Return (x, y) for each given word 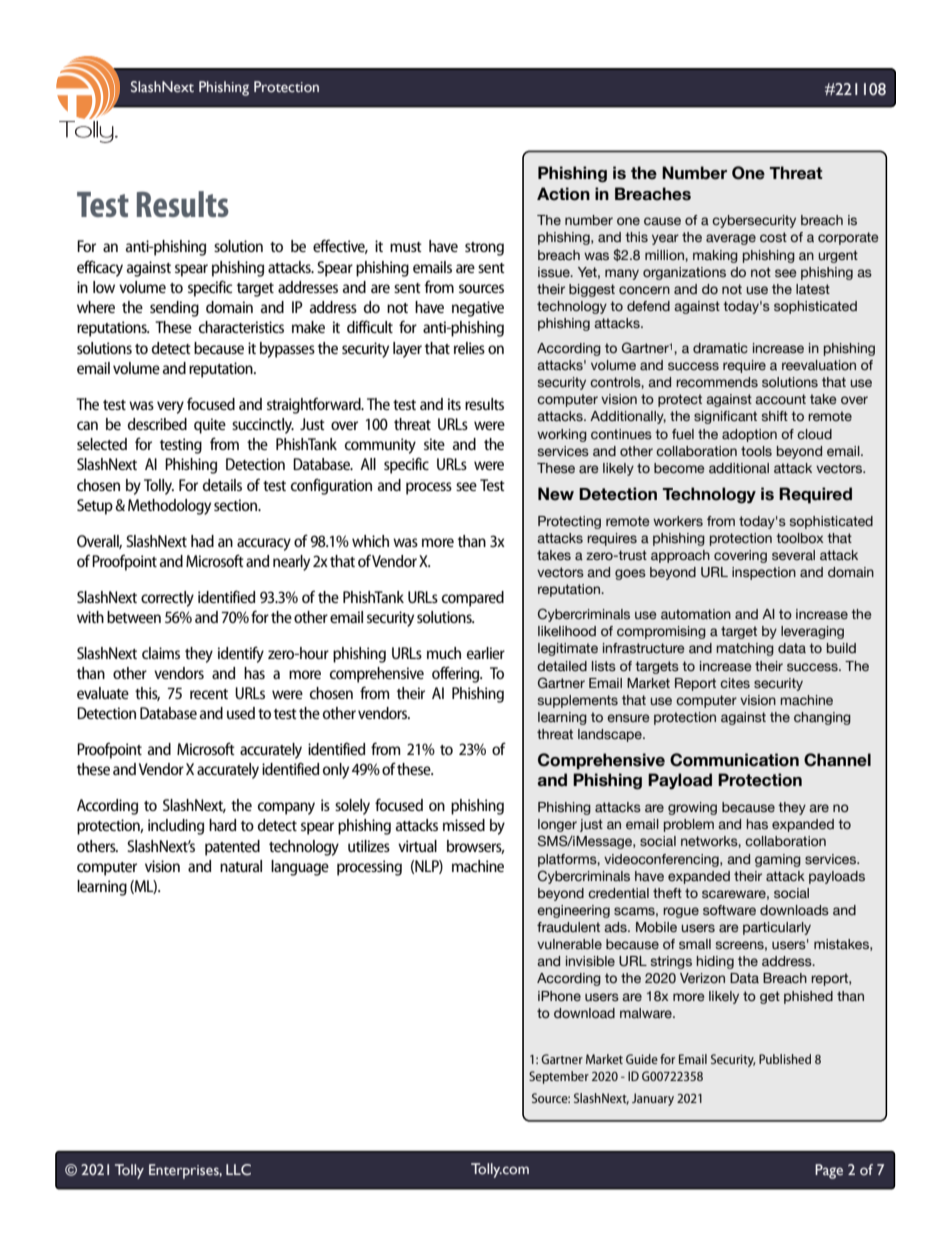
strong (484, 249)
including (176, 827)
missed (464, 825)
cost (773, 237)
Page (829, 1171)
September (559, 1077)
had (202, 541)
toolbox (800, 538)
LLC (238, 1170)
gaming (778, 860)
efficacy (100, 268)
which (370, 541)
